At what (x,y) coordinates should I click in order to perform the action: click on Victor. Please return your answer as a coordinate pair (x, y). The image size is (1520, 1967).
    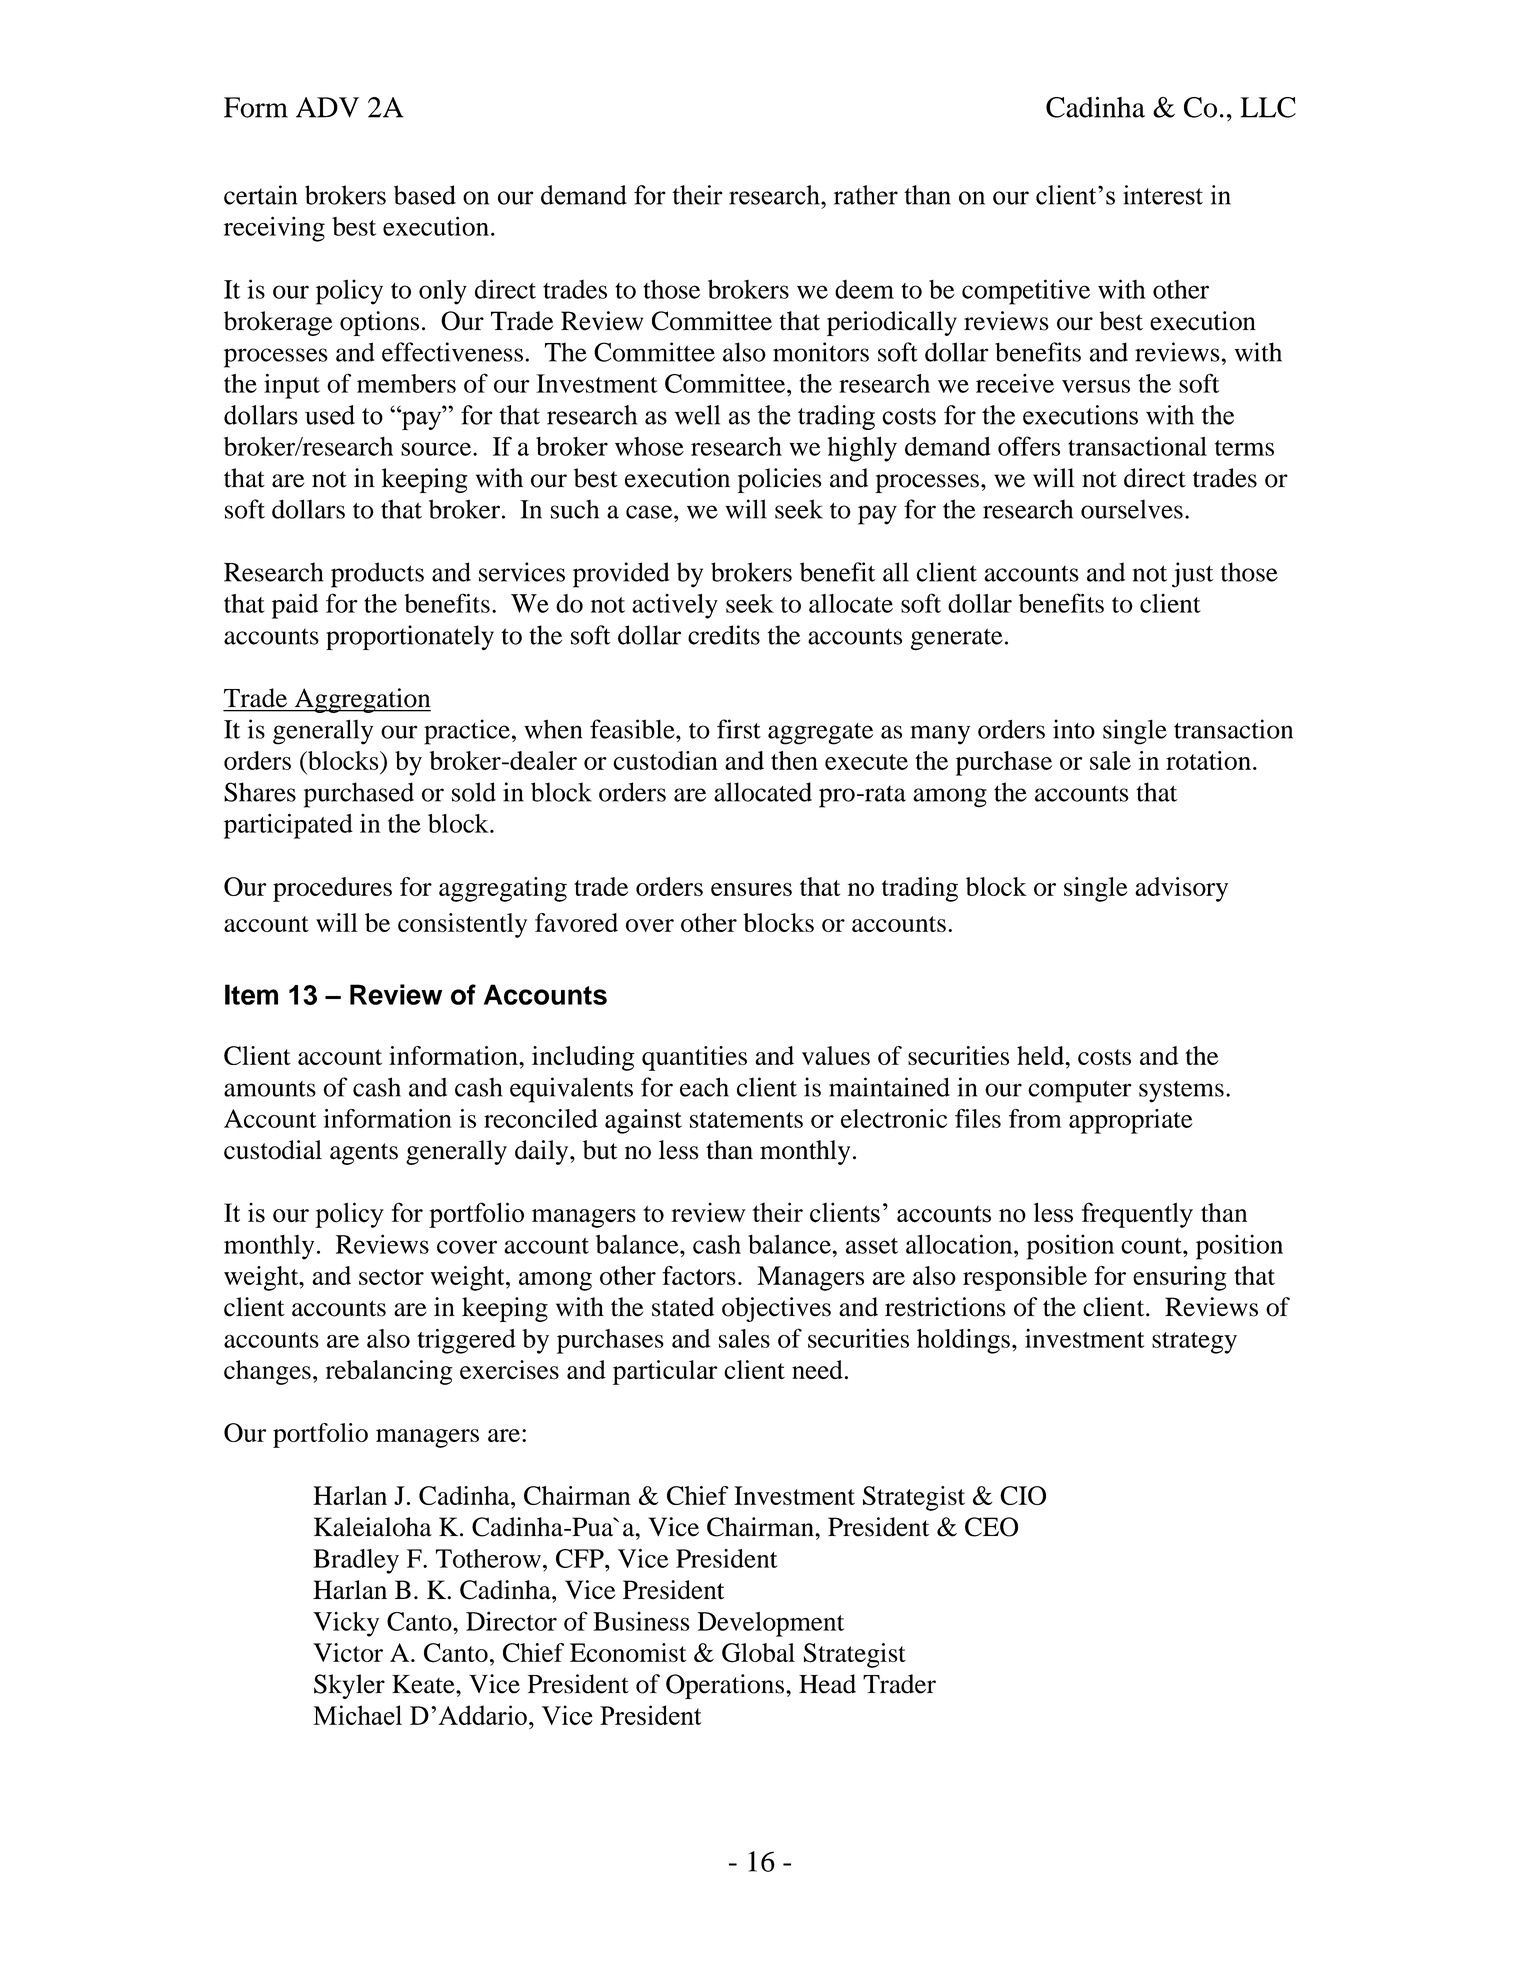
    Looking at the image, I should click on (348, 1652).
